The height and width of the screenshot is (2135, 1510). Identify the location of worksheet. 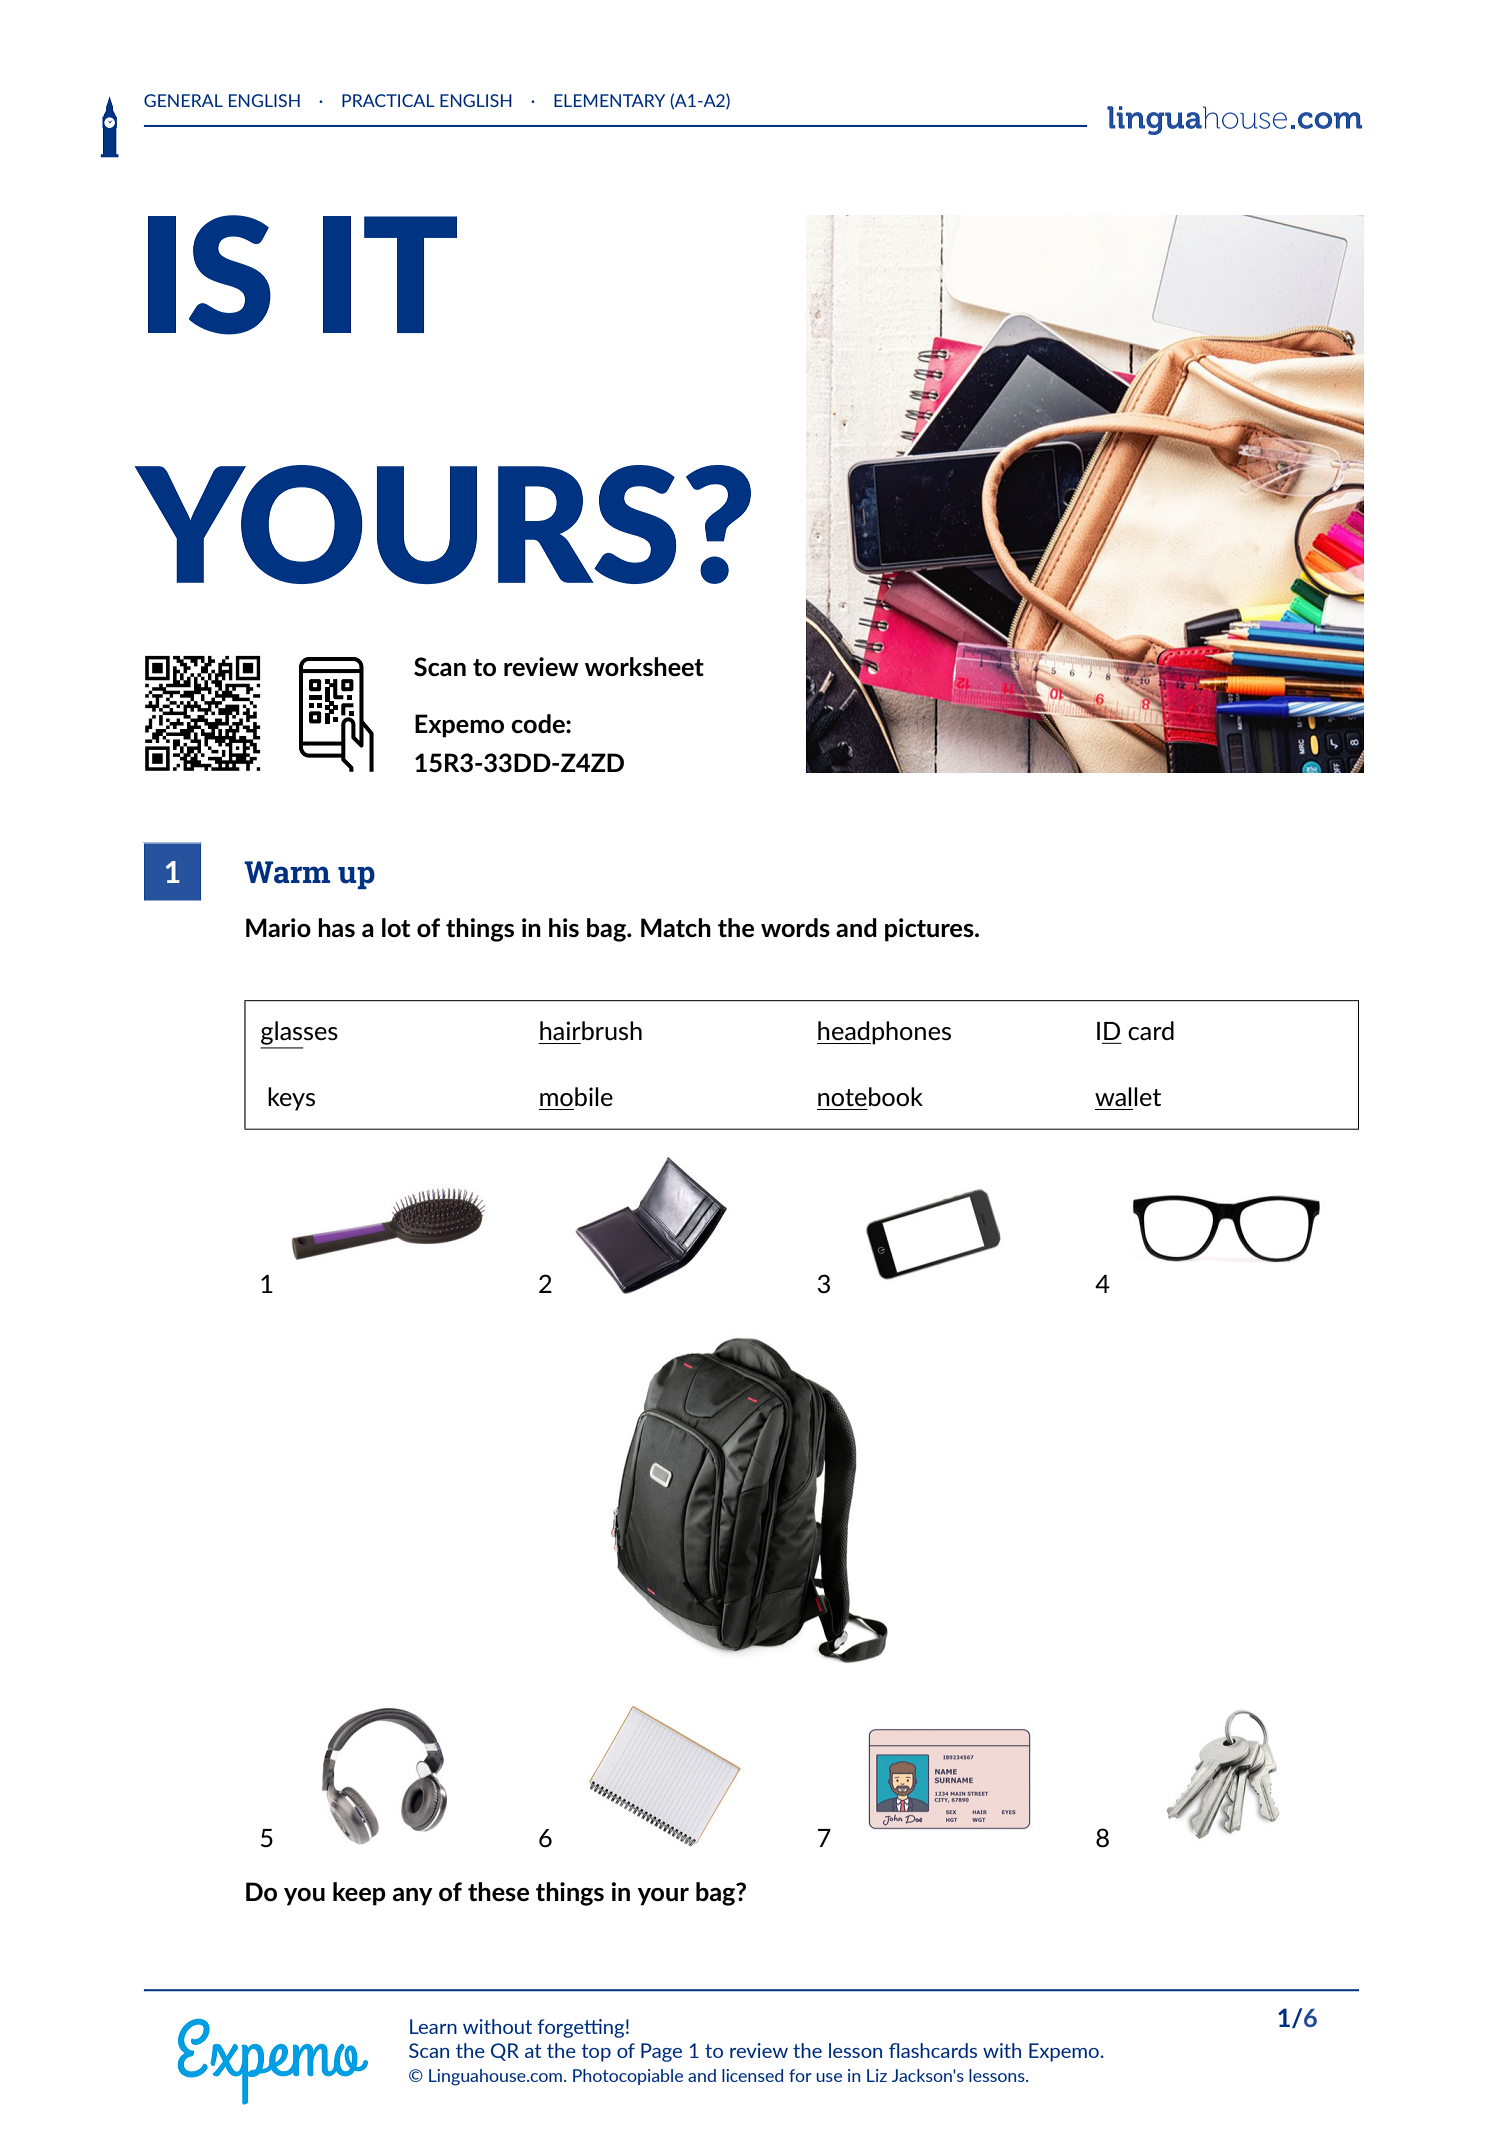
(644, 667).
